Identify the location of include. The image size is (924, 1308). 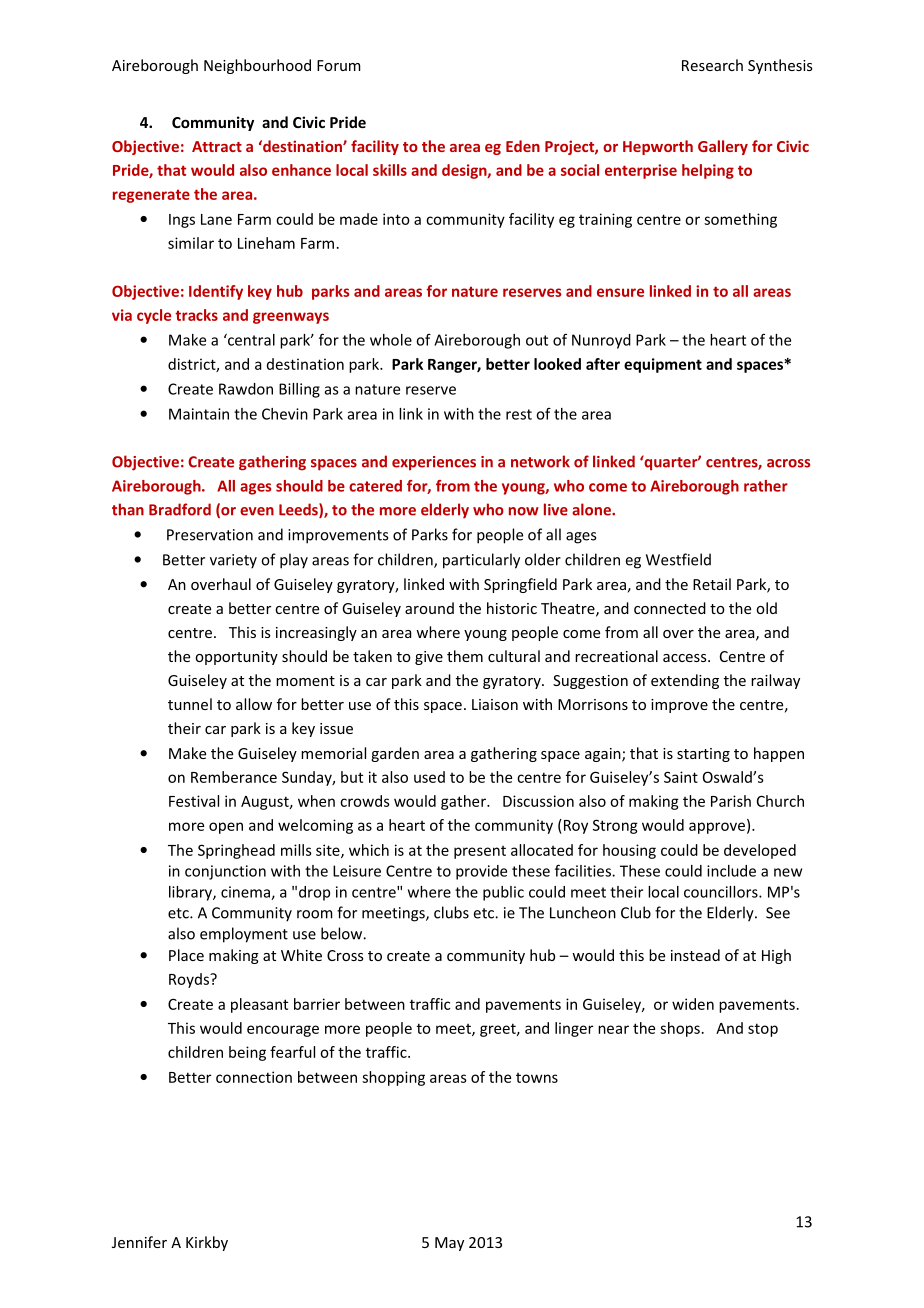
(731, 871).
